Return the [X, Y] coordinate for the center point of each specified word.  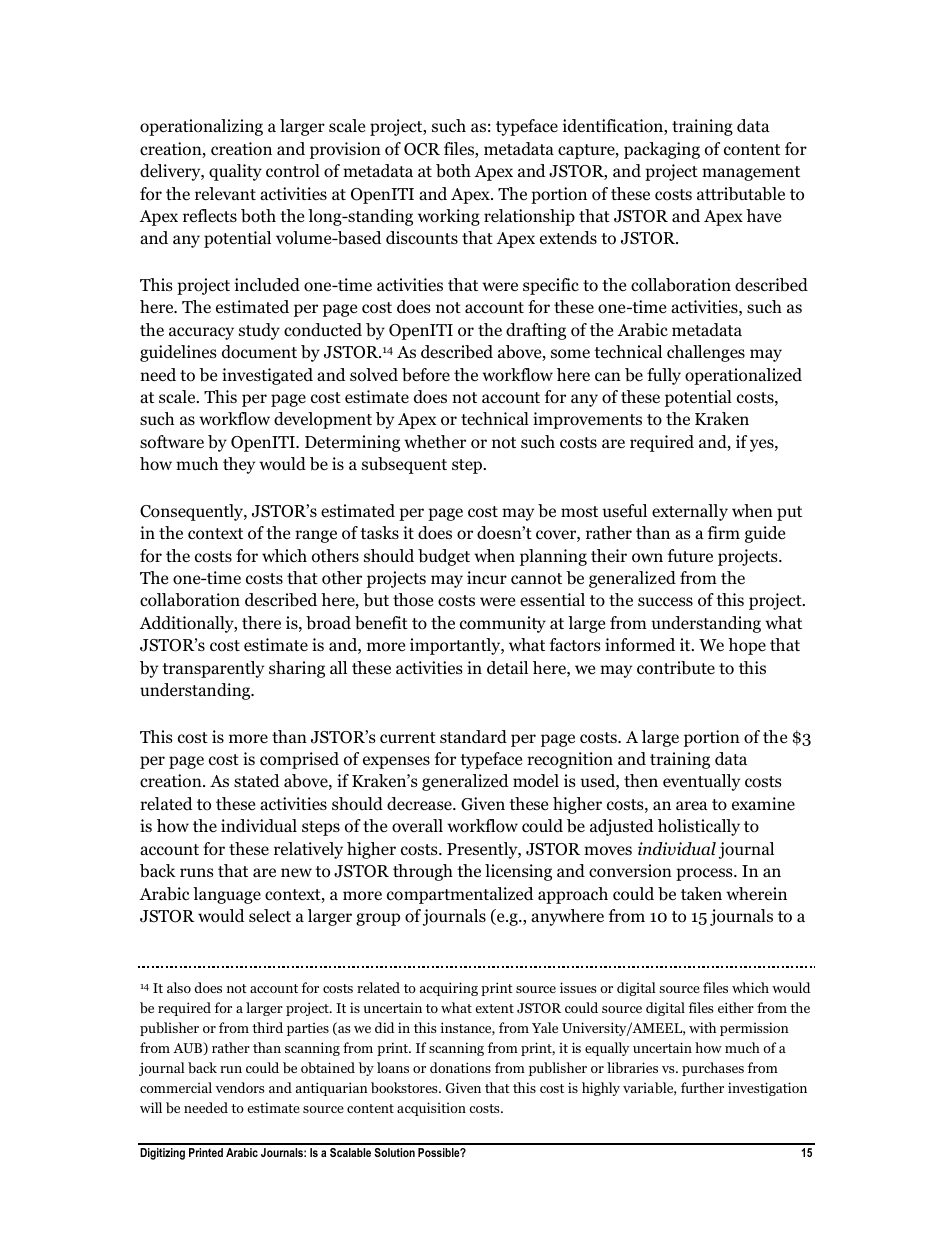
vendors [239, 1087]
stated [257, 780]
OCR [422, 149]
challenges [706, 353]
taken [701, 894]
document [259, 352]
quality [235, 172]
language [227, 895]
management [751, 173]
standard [473, 737]
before [426, 375]
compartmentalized [460, 895]
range [316, 536]
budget [444, 557]
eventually [701, 782]
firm [724, 532]
